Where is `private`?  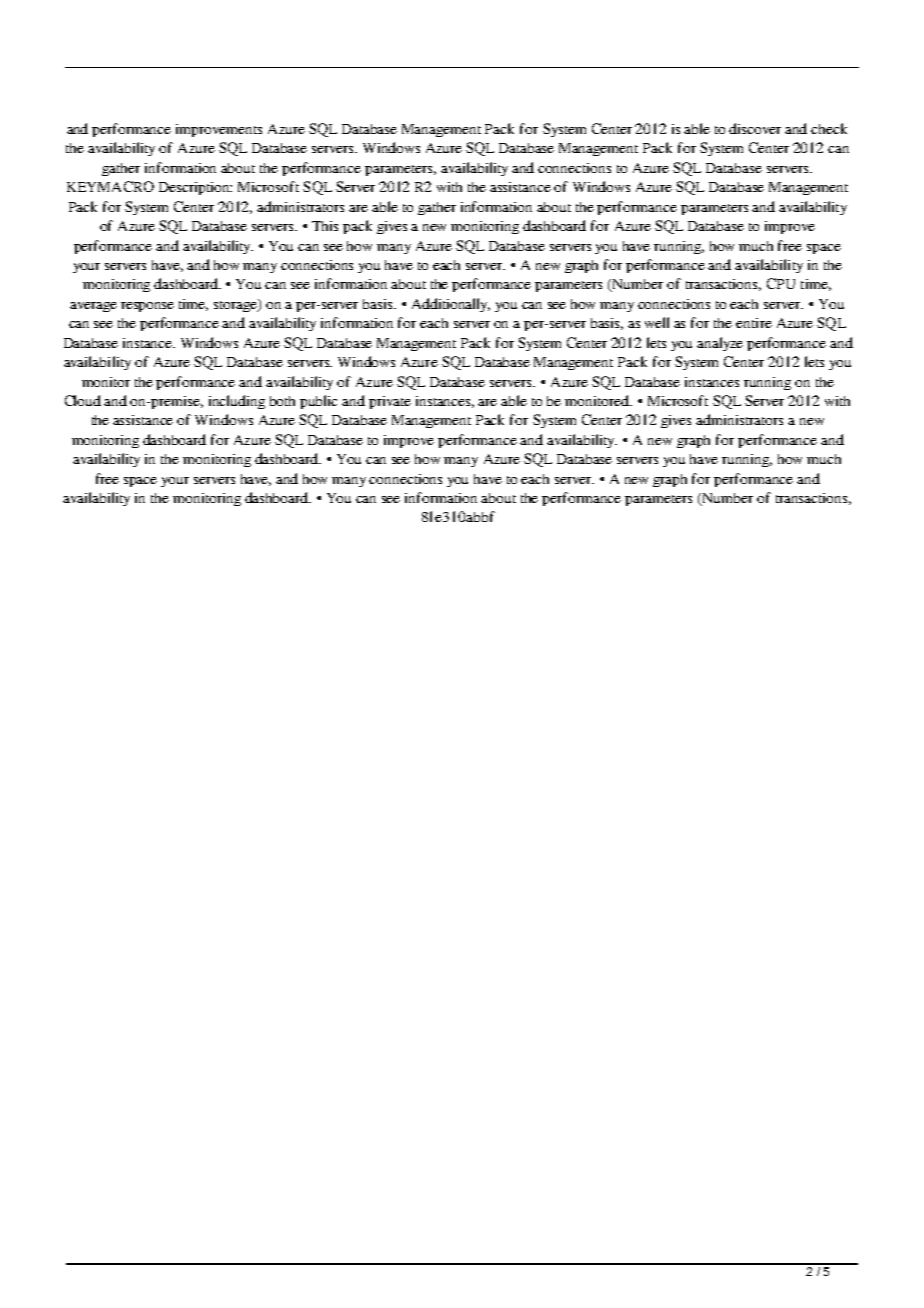
private is located at coordinates (390, 402).
